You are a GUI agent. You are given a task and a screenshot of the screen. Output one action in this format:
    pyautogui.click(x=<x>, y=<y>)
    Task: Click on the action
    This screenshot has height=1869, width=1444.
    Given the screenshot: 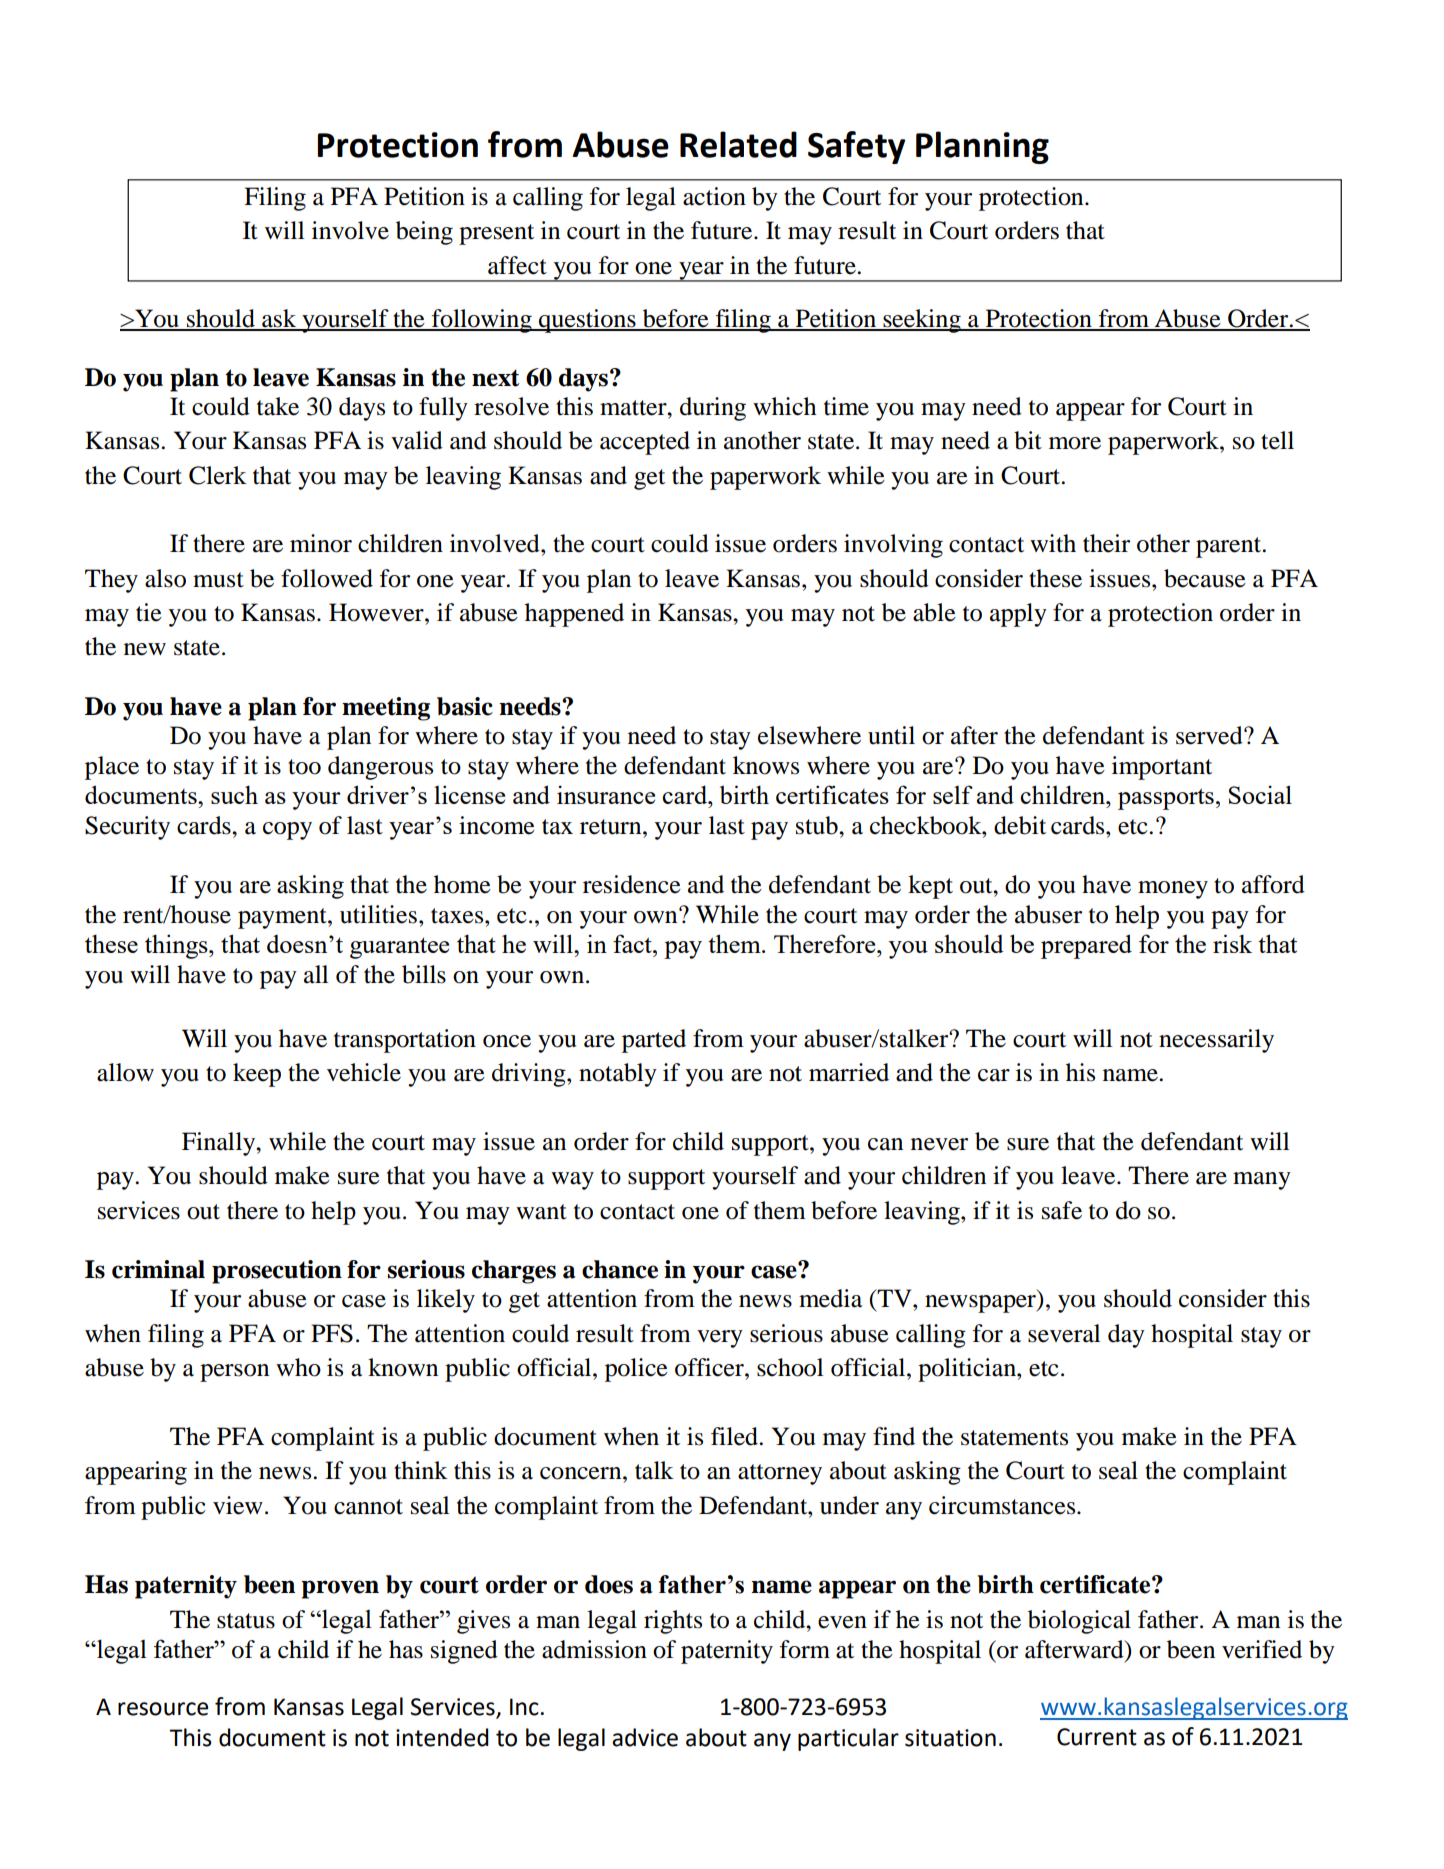 What is the action you would take?
    pyautogui.click(x=714, y=196)
